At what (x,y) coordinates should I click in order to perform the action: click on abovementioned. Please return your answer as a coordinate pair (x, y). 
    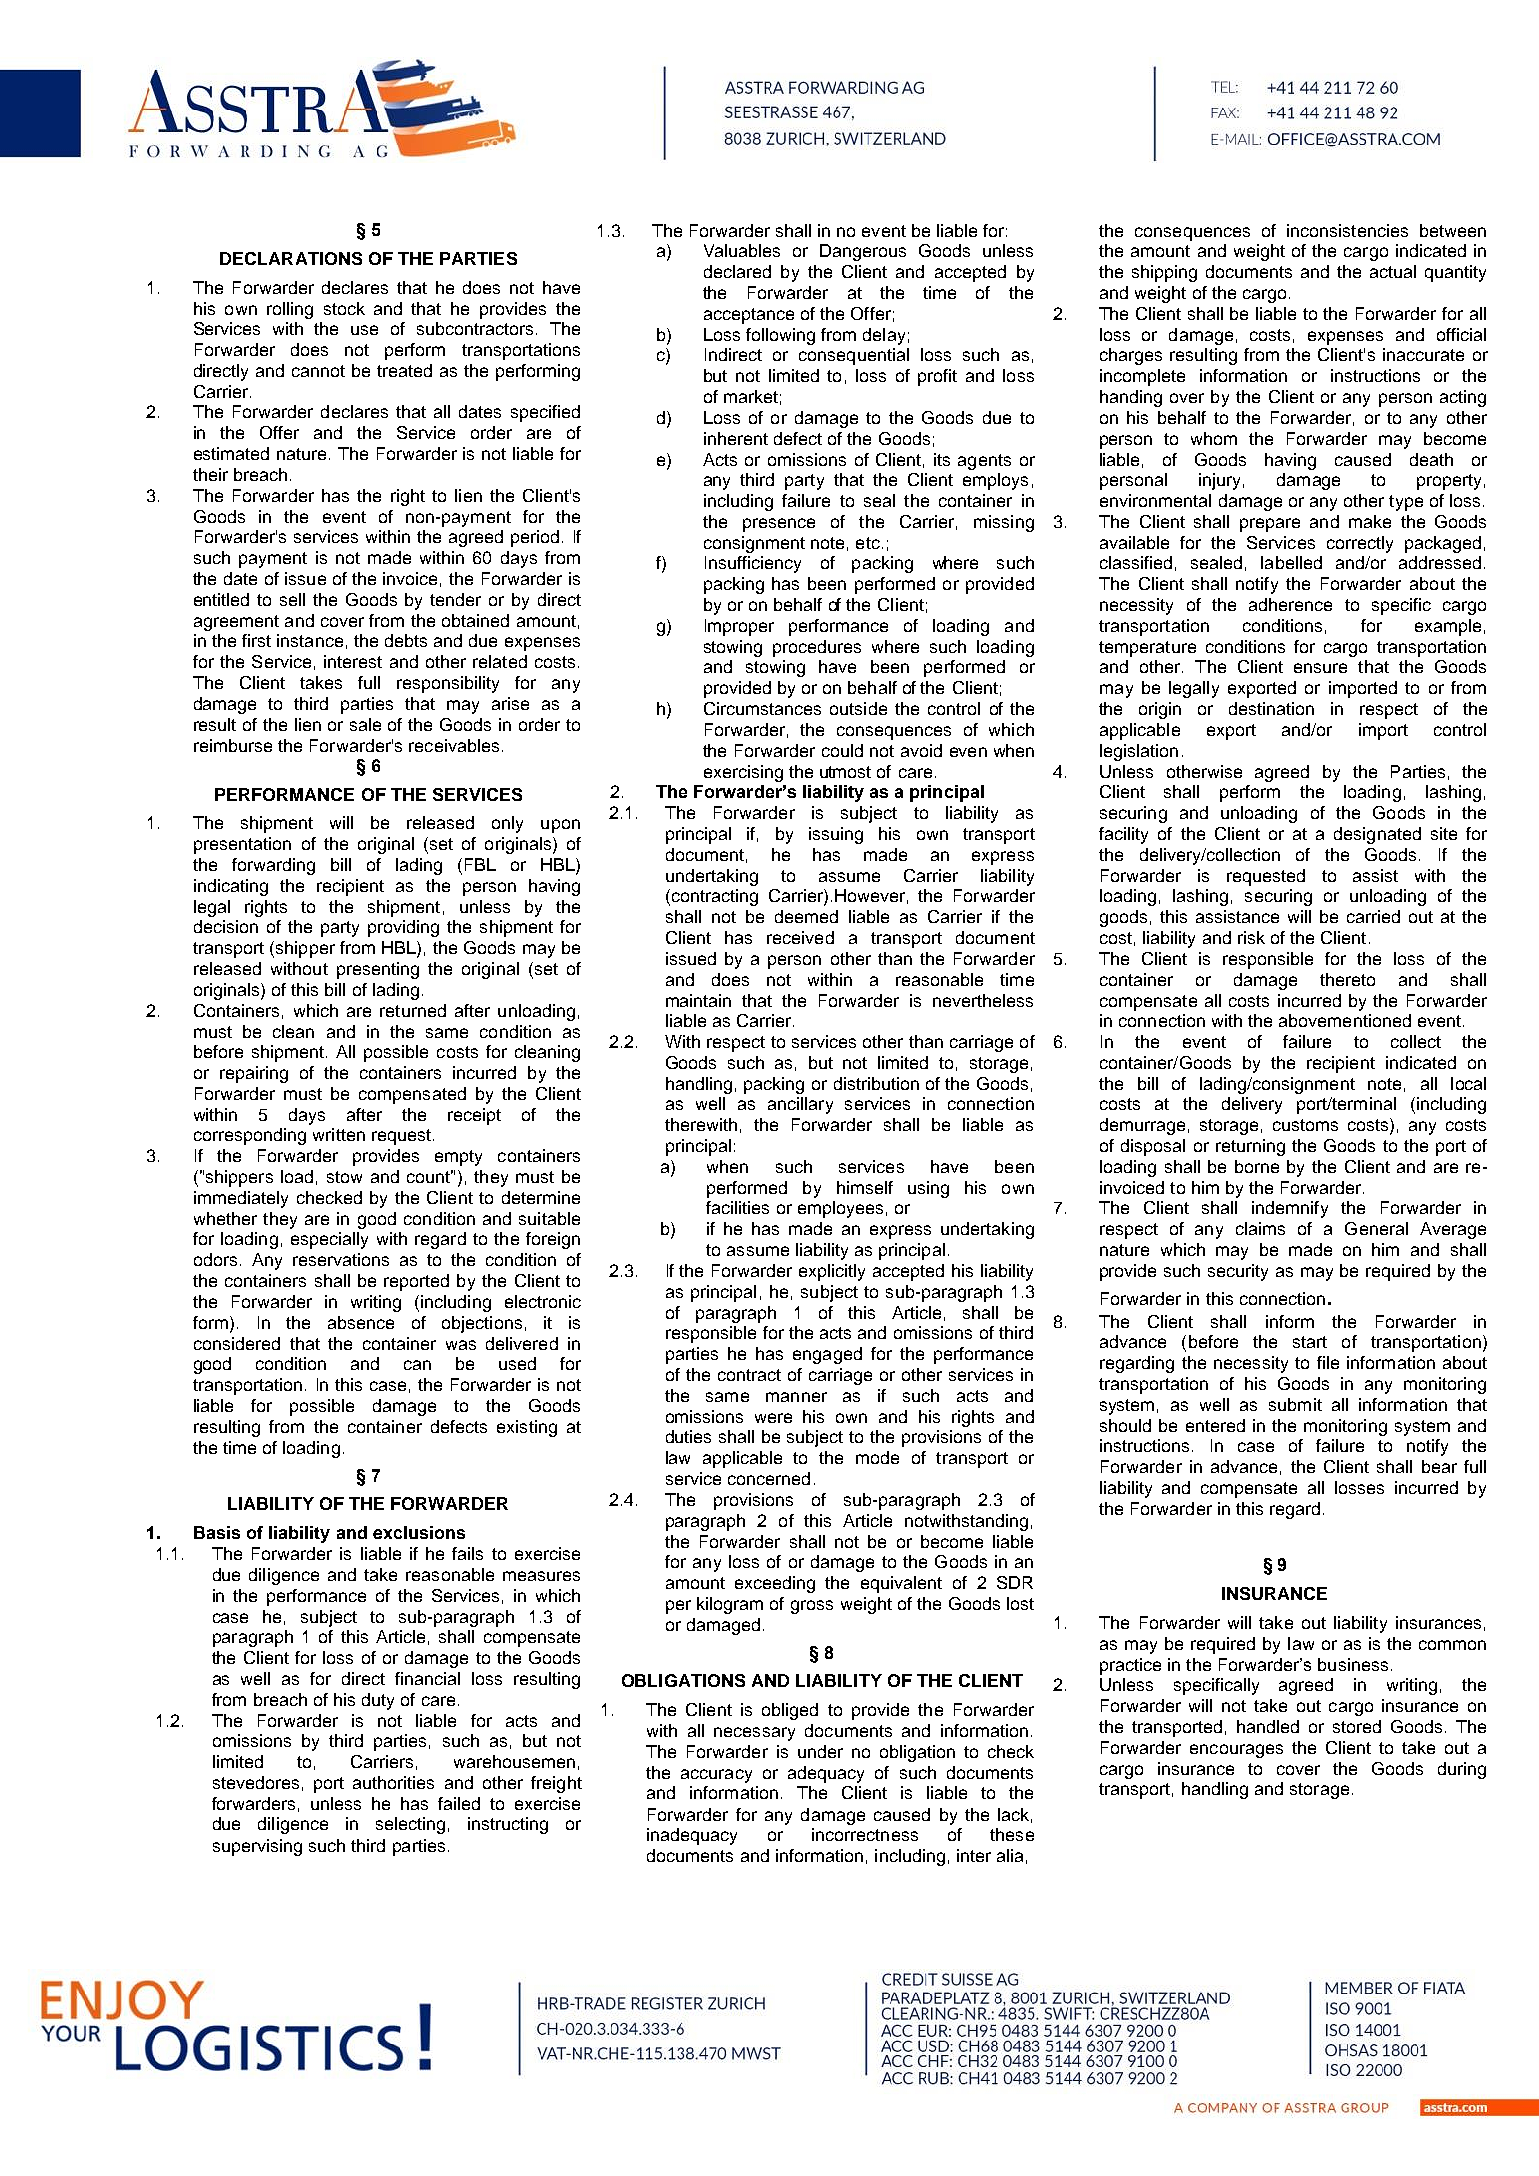
    Looking at the image, I should click on (1345, 1020).
